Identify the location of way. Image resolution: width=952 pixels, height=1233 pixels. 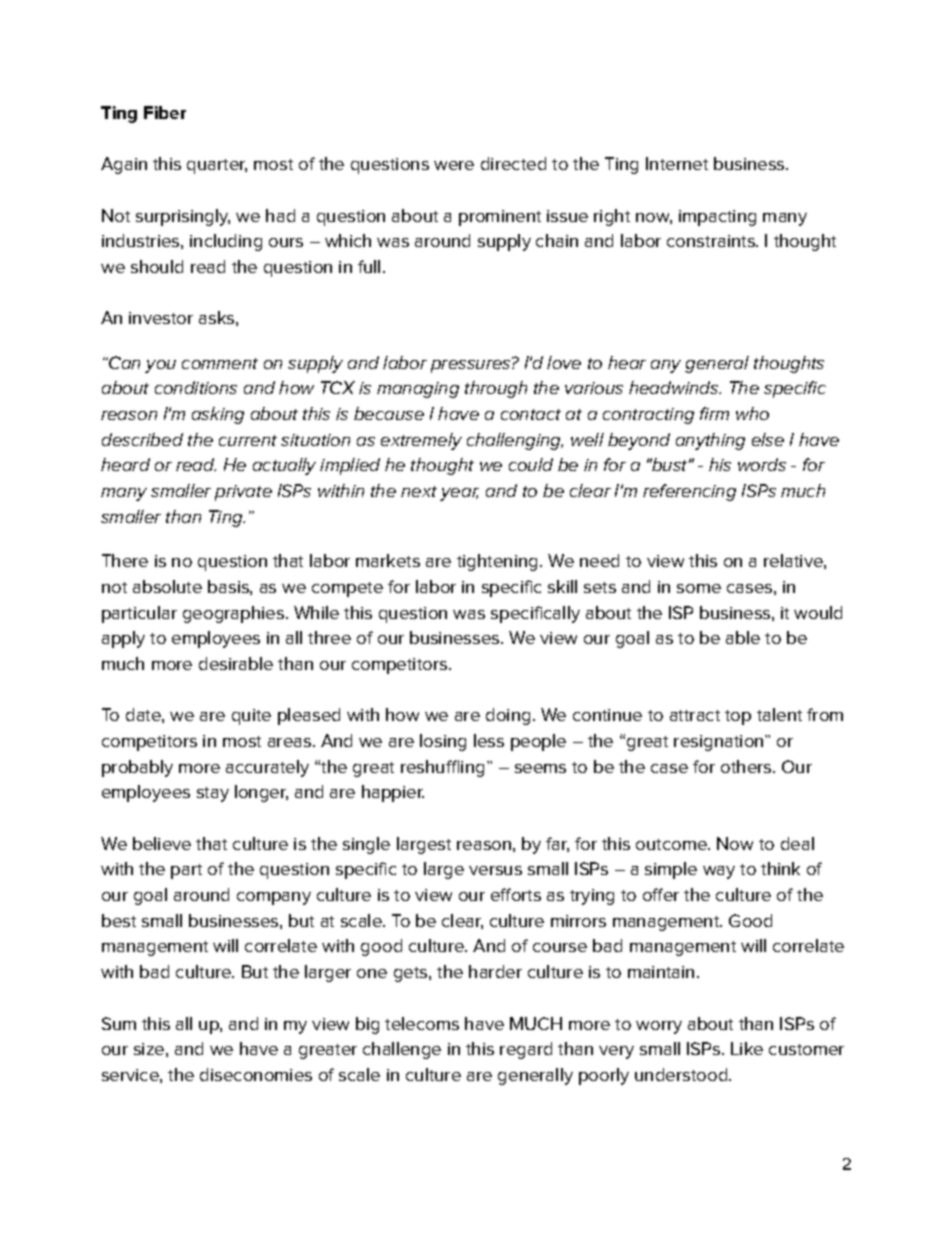
(719, 872).
